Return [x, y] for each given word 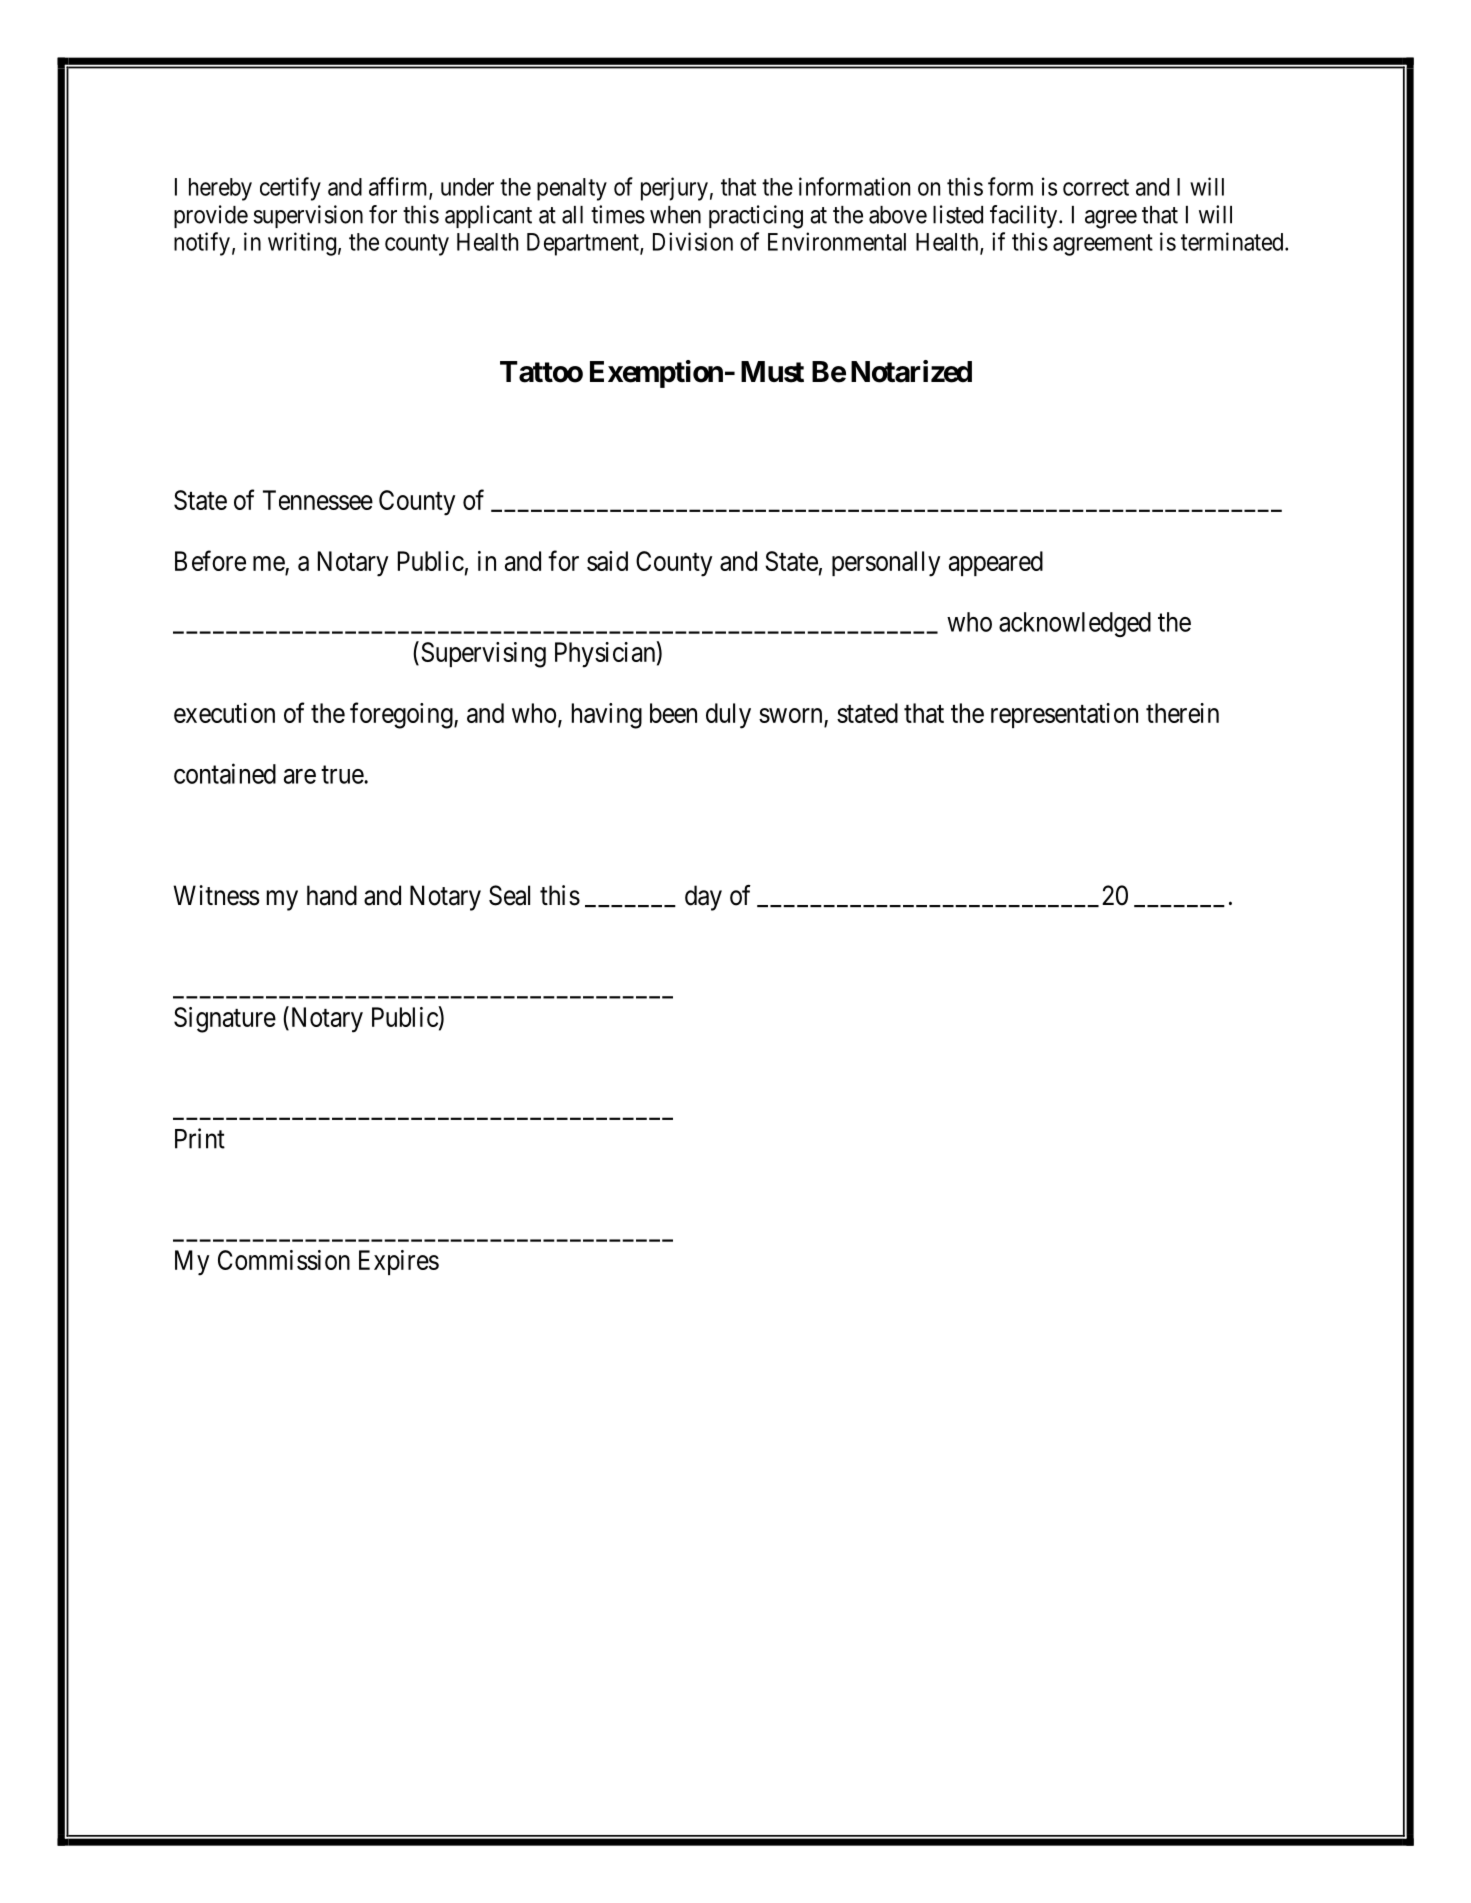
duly [728, 716]
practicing [756, 217]
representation [1064, 715]
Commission [284, 1260]
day [703, 898]
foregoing [402, 715]
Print [200, 1138]
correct [1096, 187]
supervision [308, 216]
